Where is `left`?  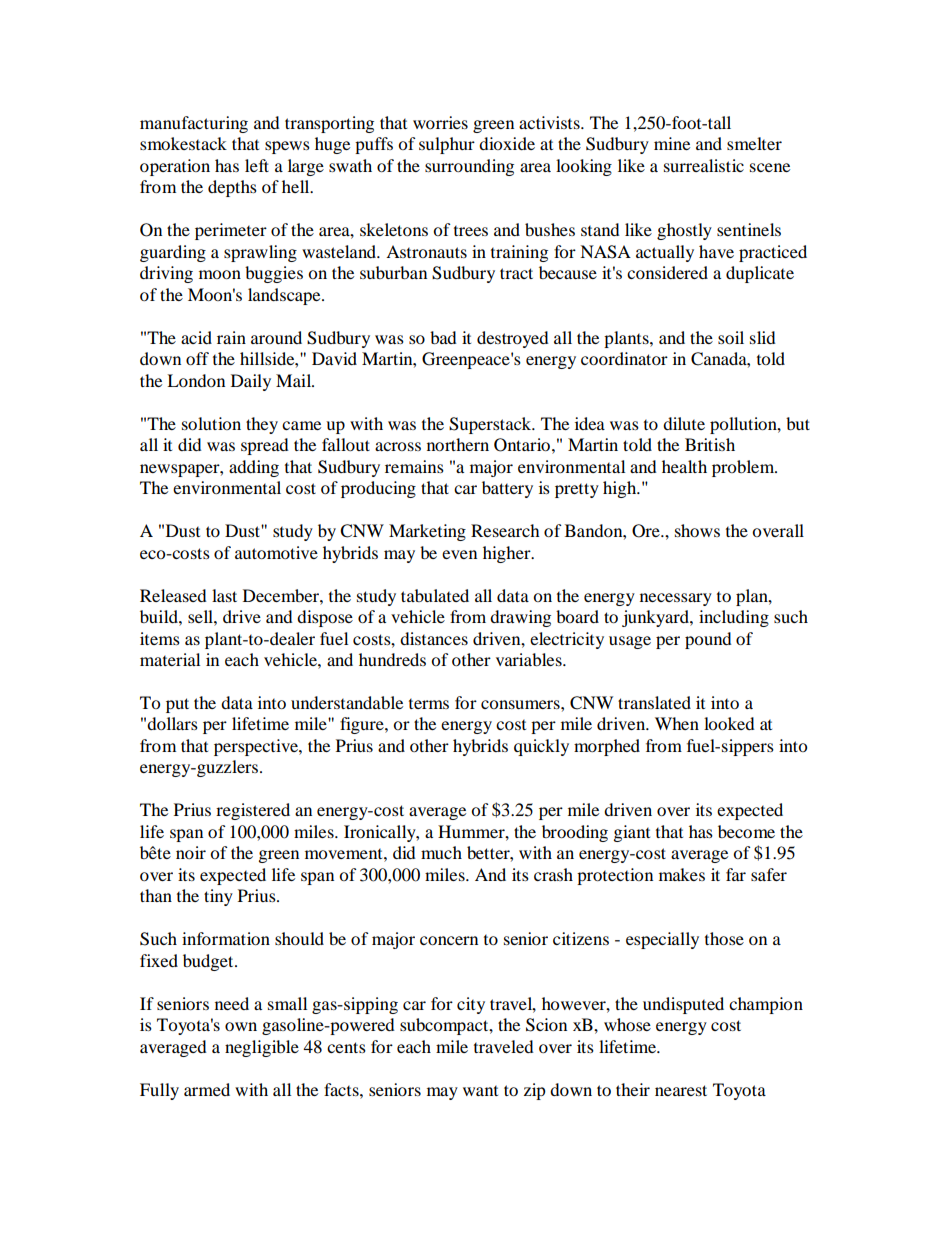
left is located at coordinates (257, 165).
